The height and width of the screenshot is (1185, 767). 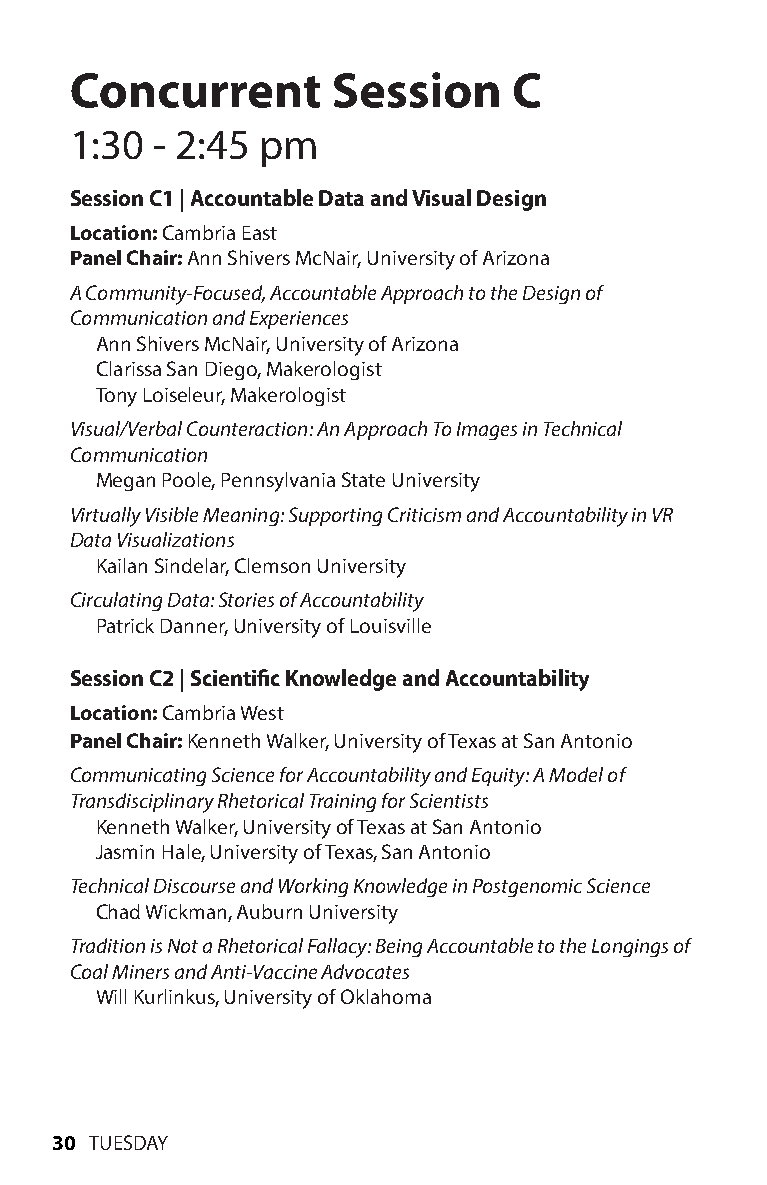 What do you see at coordinates (195, 90) in the screenshot?
I see `Concurrent` at bounding box center [195, 90].
